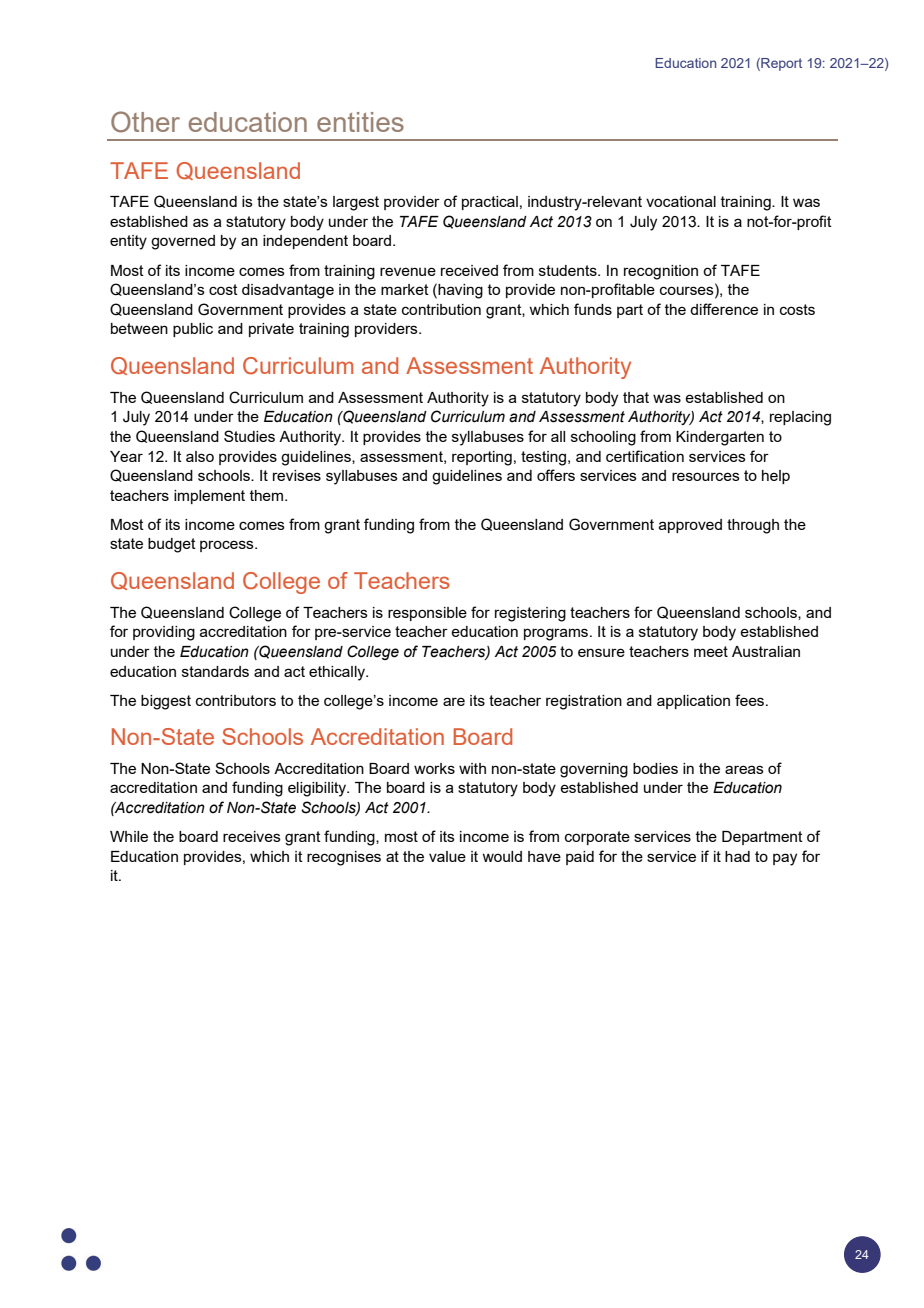 This image has width=924, height=1308. I want to click on offers, so click(556, 475).
